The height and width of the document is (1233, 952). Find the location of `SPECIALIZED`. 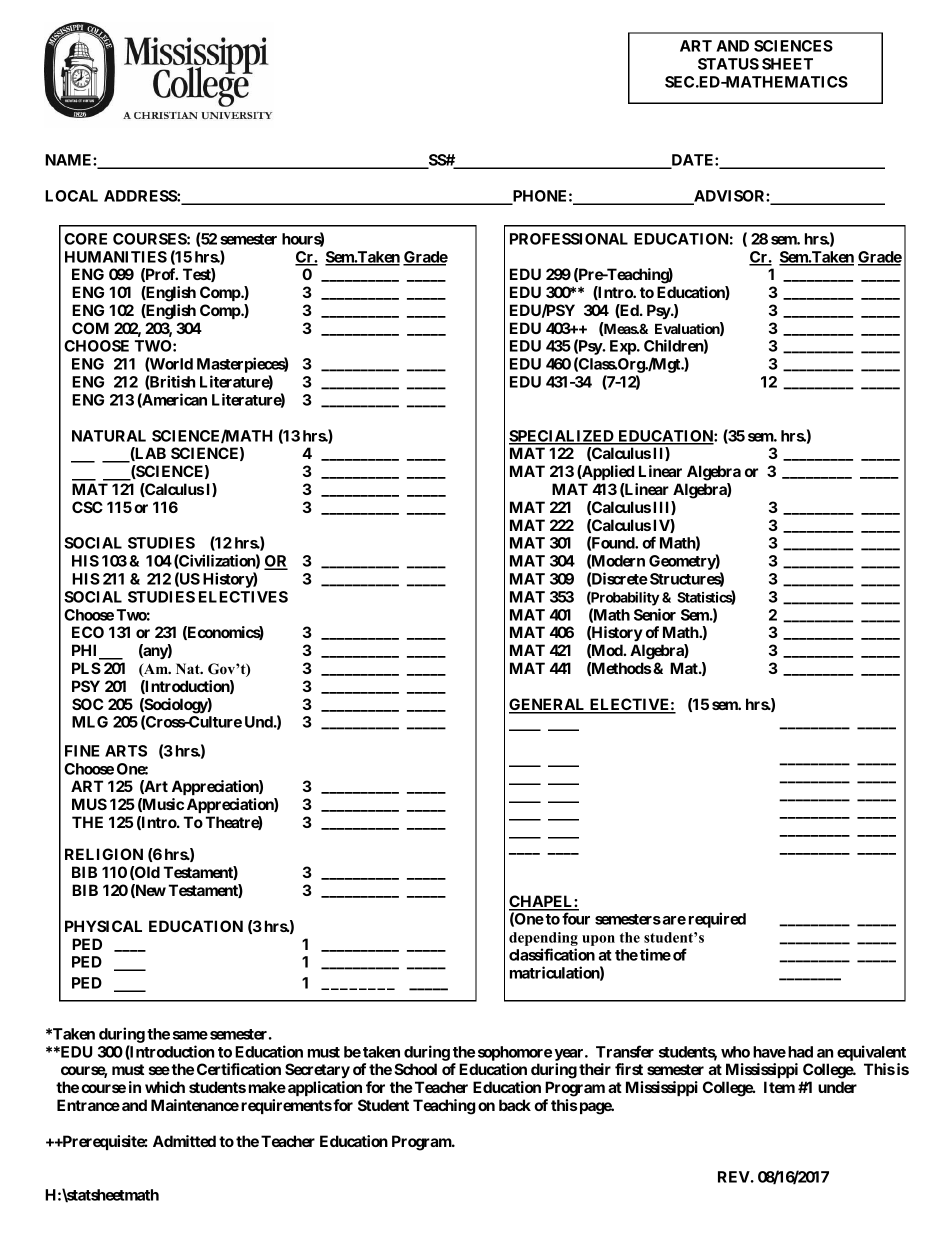

SPECIALIZED is located at coordinates (562, 437).
